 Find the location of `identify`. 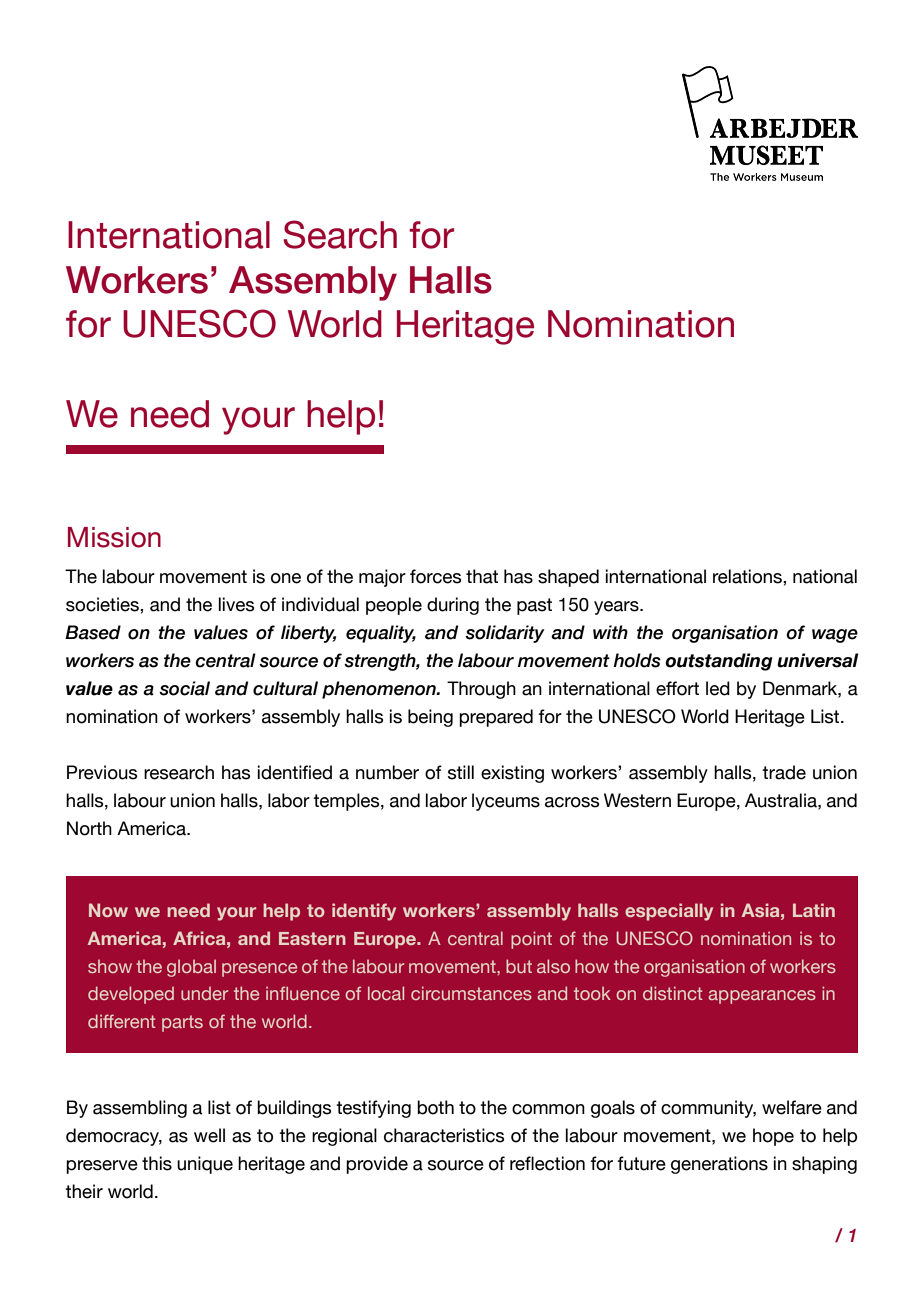

identify is located at coordinates (364, 912).
